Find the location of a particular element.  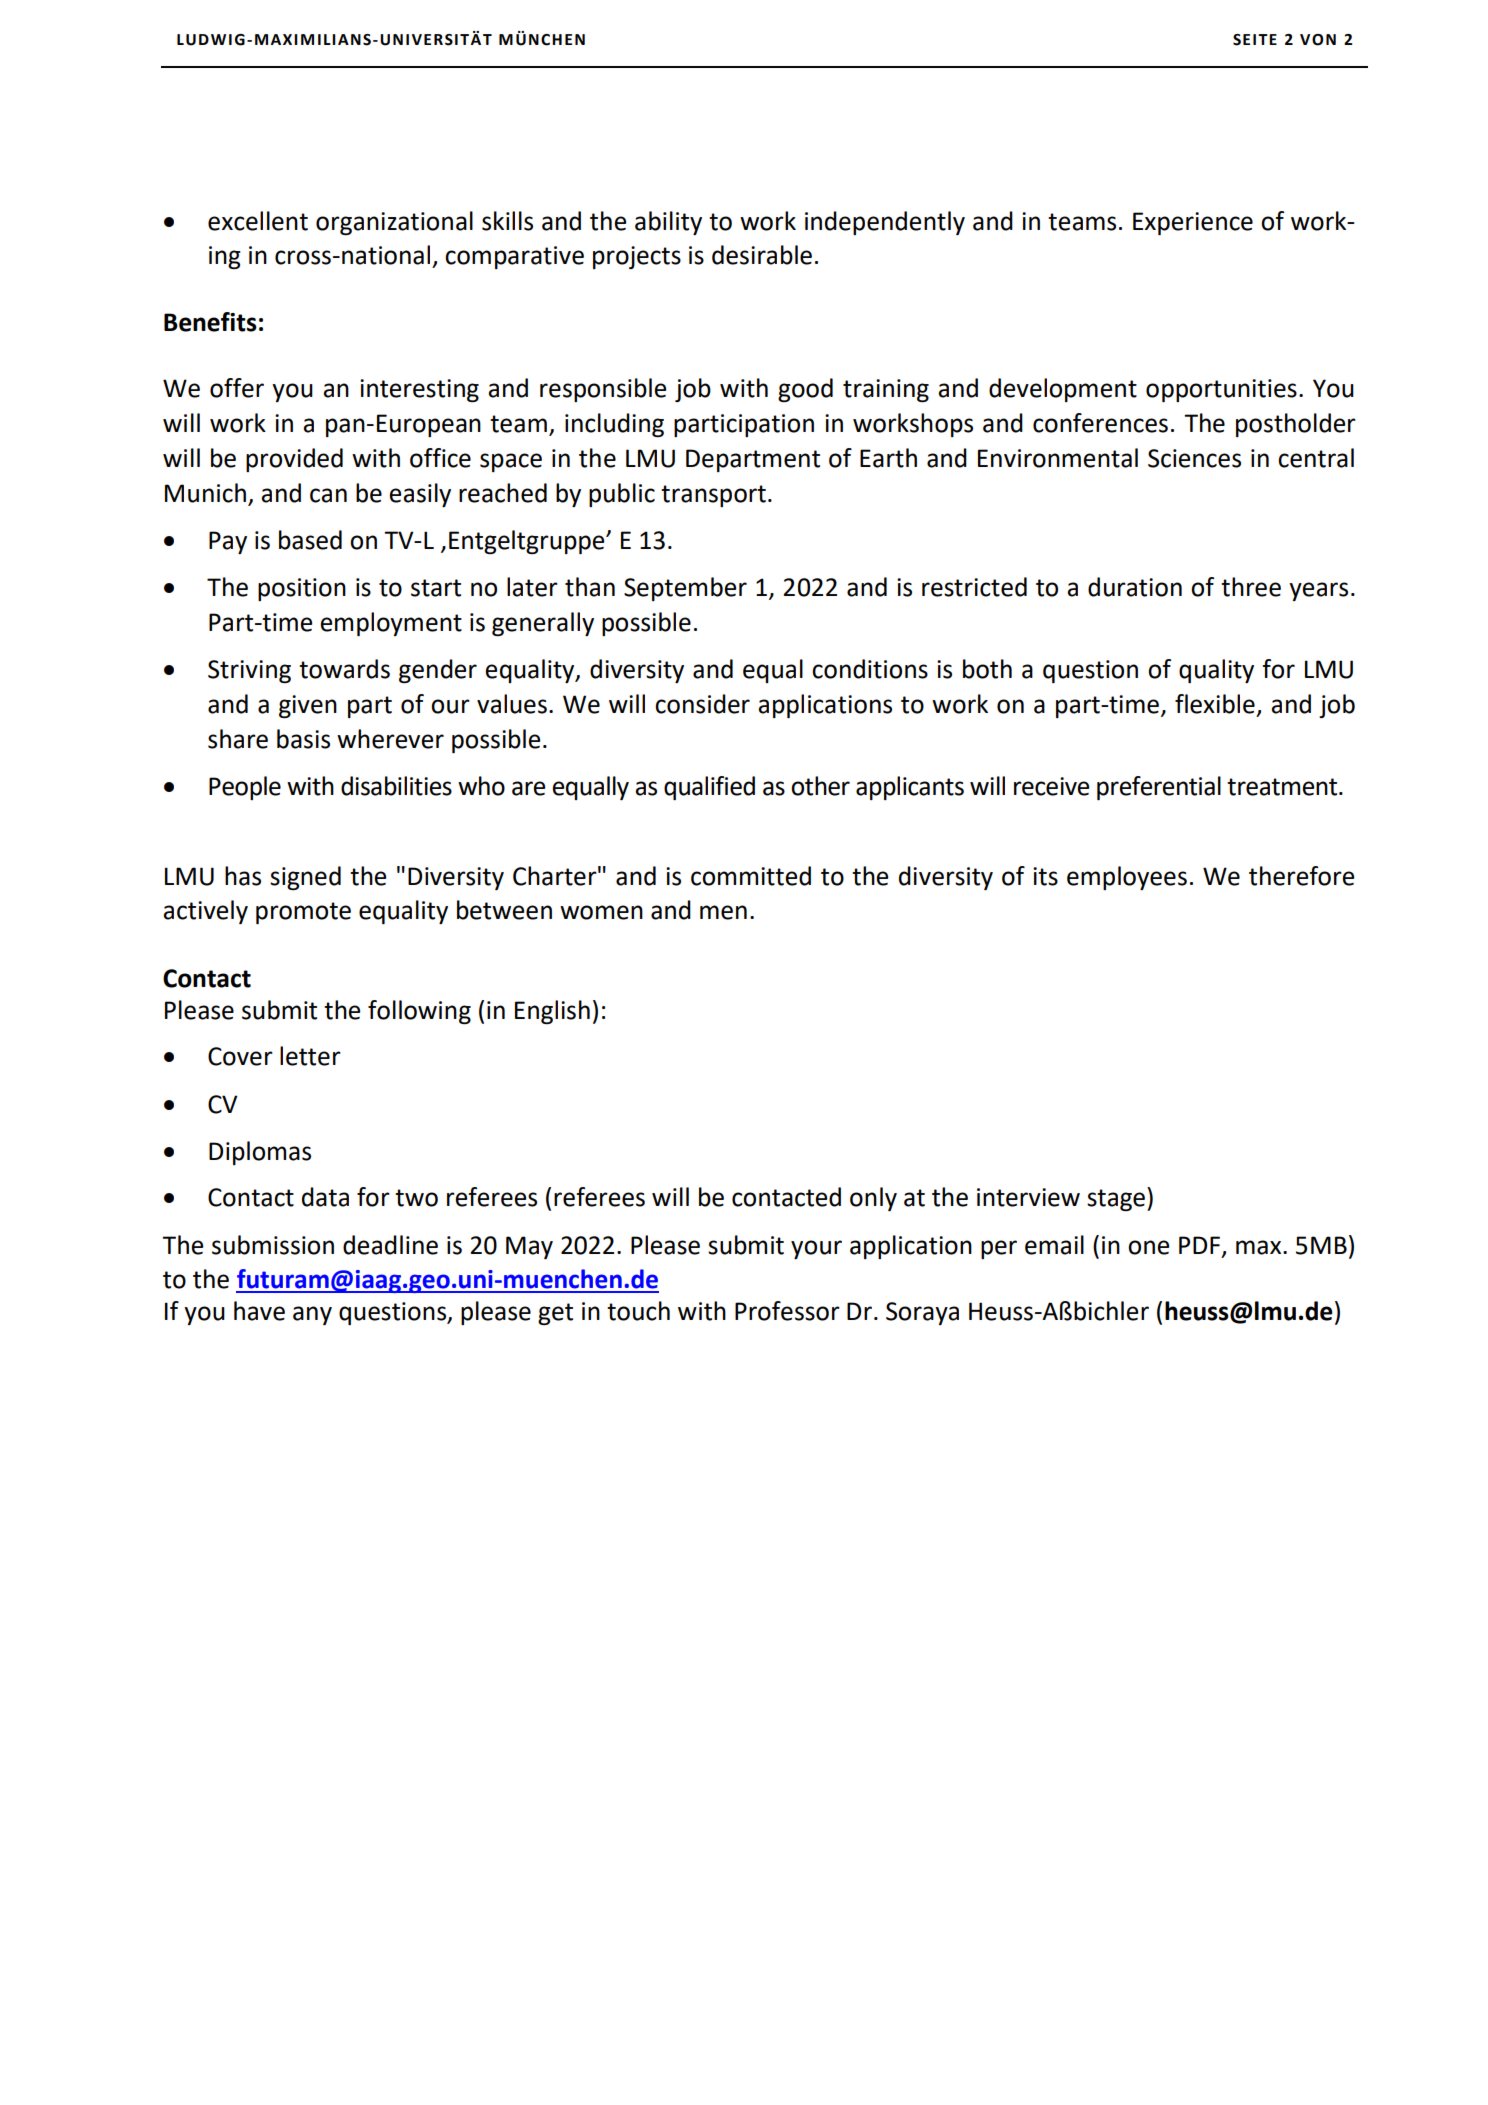

consider is located at coordinates (702, 704).
